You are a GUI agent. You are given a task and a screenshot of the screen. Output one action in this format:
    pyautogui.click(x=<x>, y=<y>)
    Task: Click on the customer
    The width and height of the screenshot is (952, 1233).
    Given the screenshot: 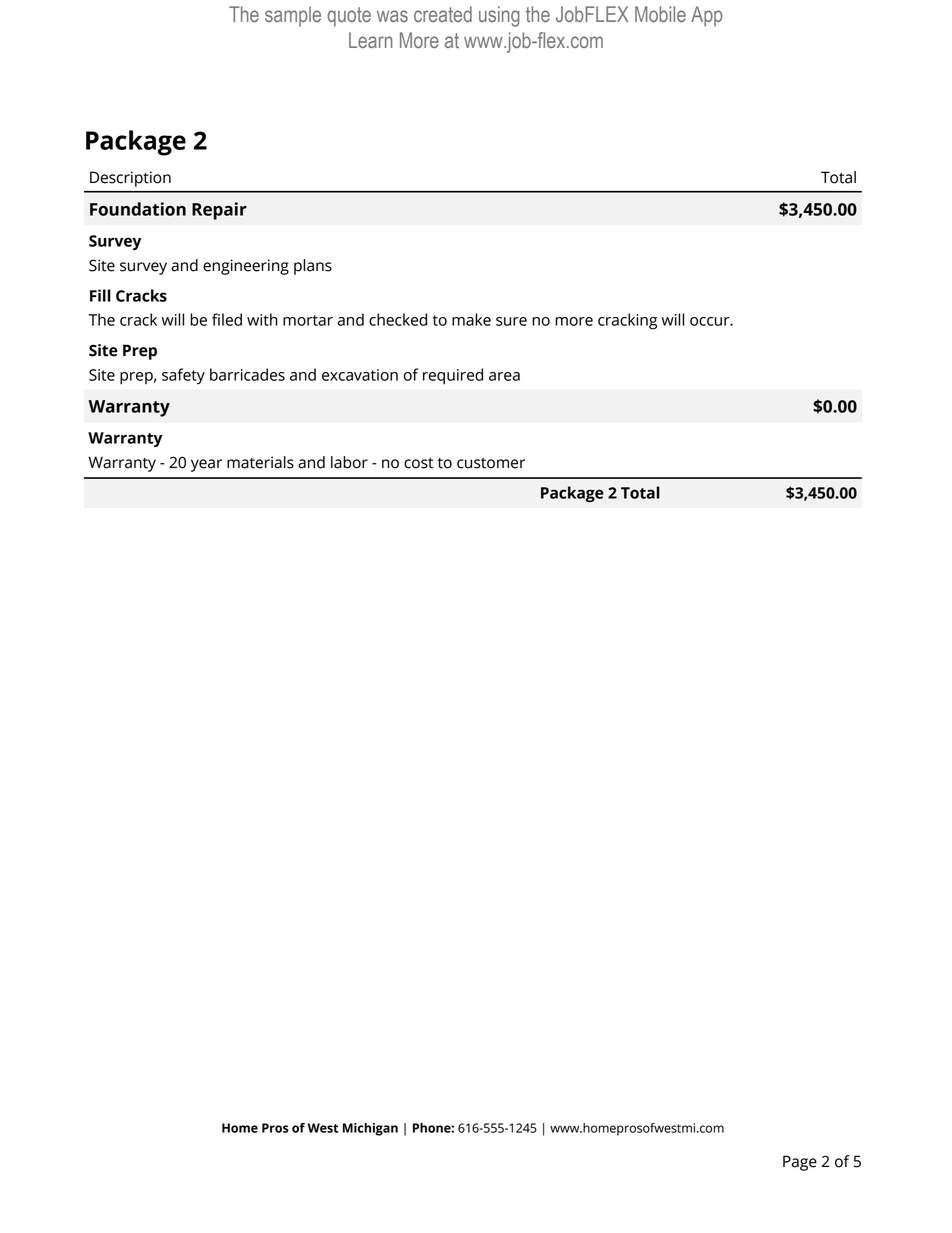 What is the action you would take?
    pyautogui.click(x=491, y=463)
